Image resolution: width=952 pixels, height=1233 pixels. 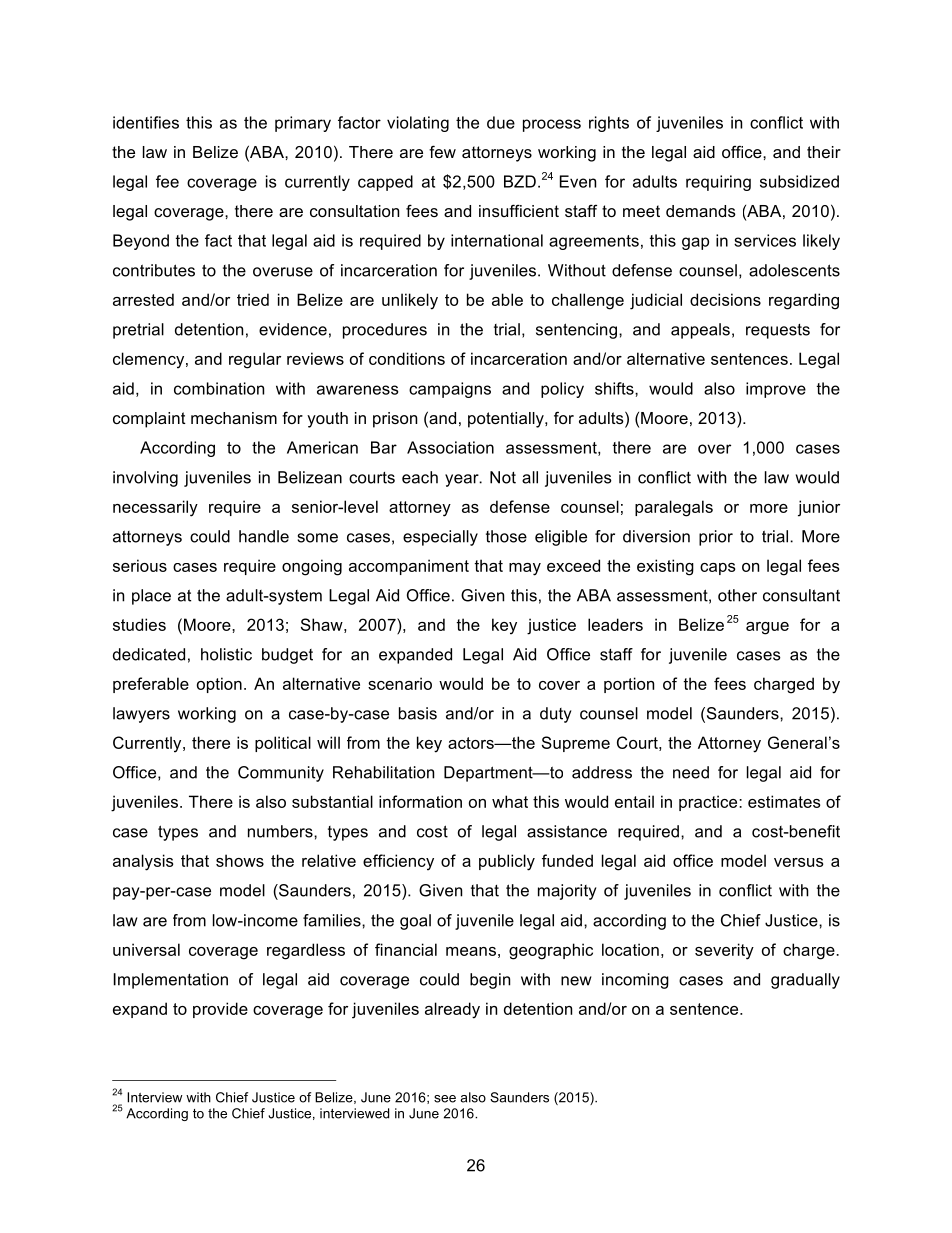 What do you see at coordinates (146, 122) in the page?
I see `identifies` at bounding box center [146, 122].
